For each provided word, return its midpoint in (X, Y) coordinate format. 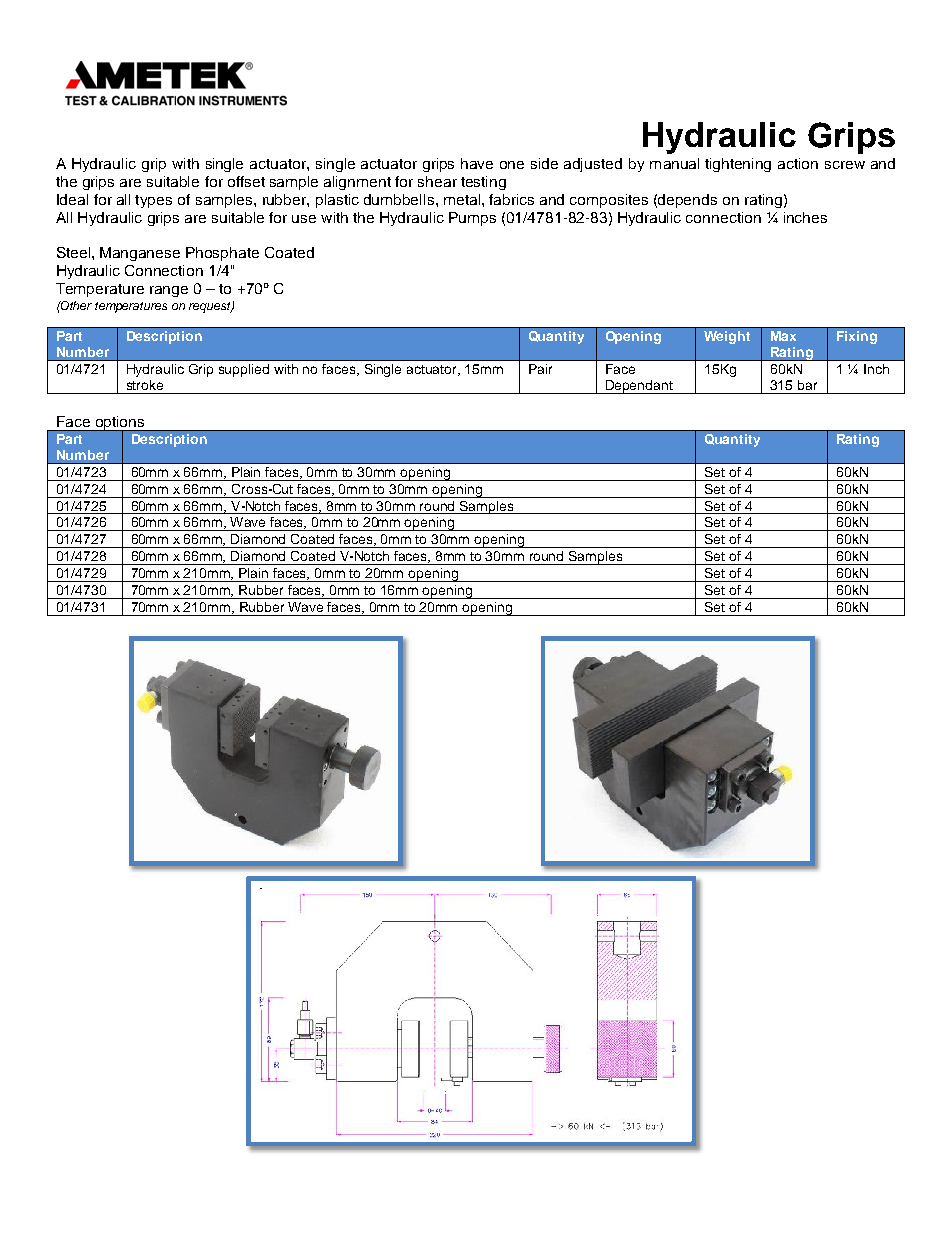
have (477, 163)
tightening (738, 165)
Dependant (639, 387)
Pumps (472, 219)
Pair (540, 369)
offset (246, 181)
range (169, 291)
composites (609, 201)
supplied (244, 370)
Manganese (140, 254)
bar (807, 385)
